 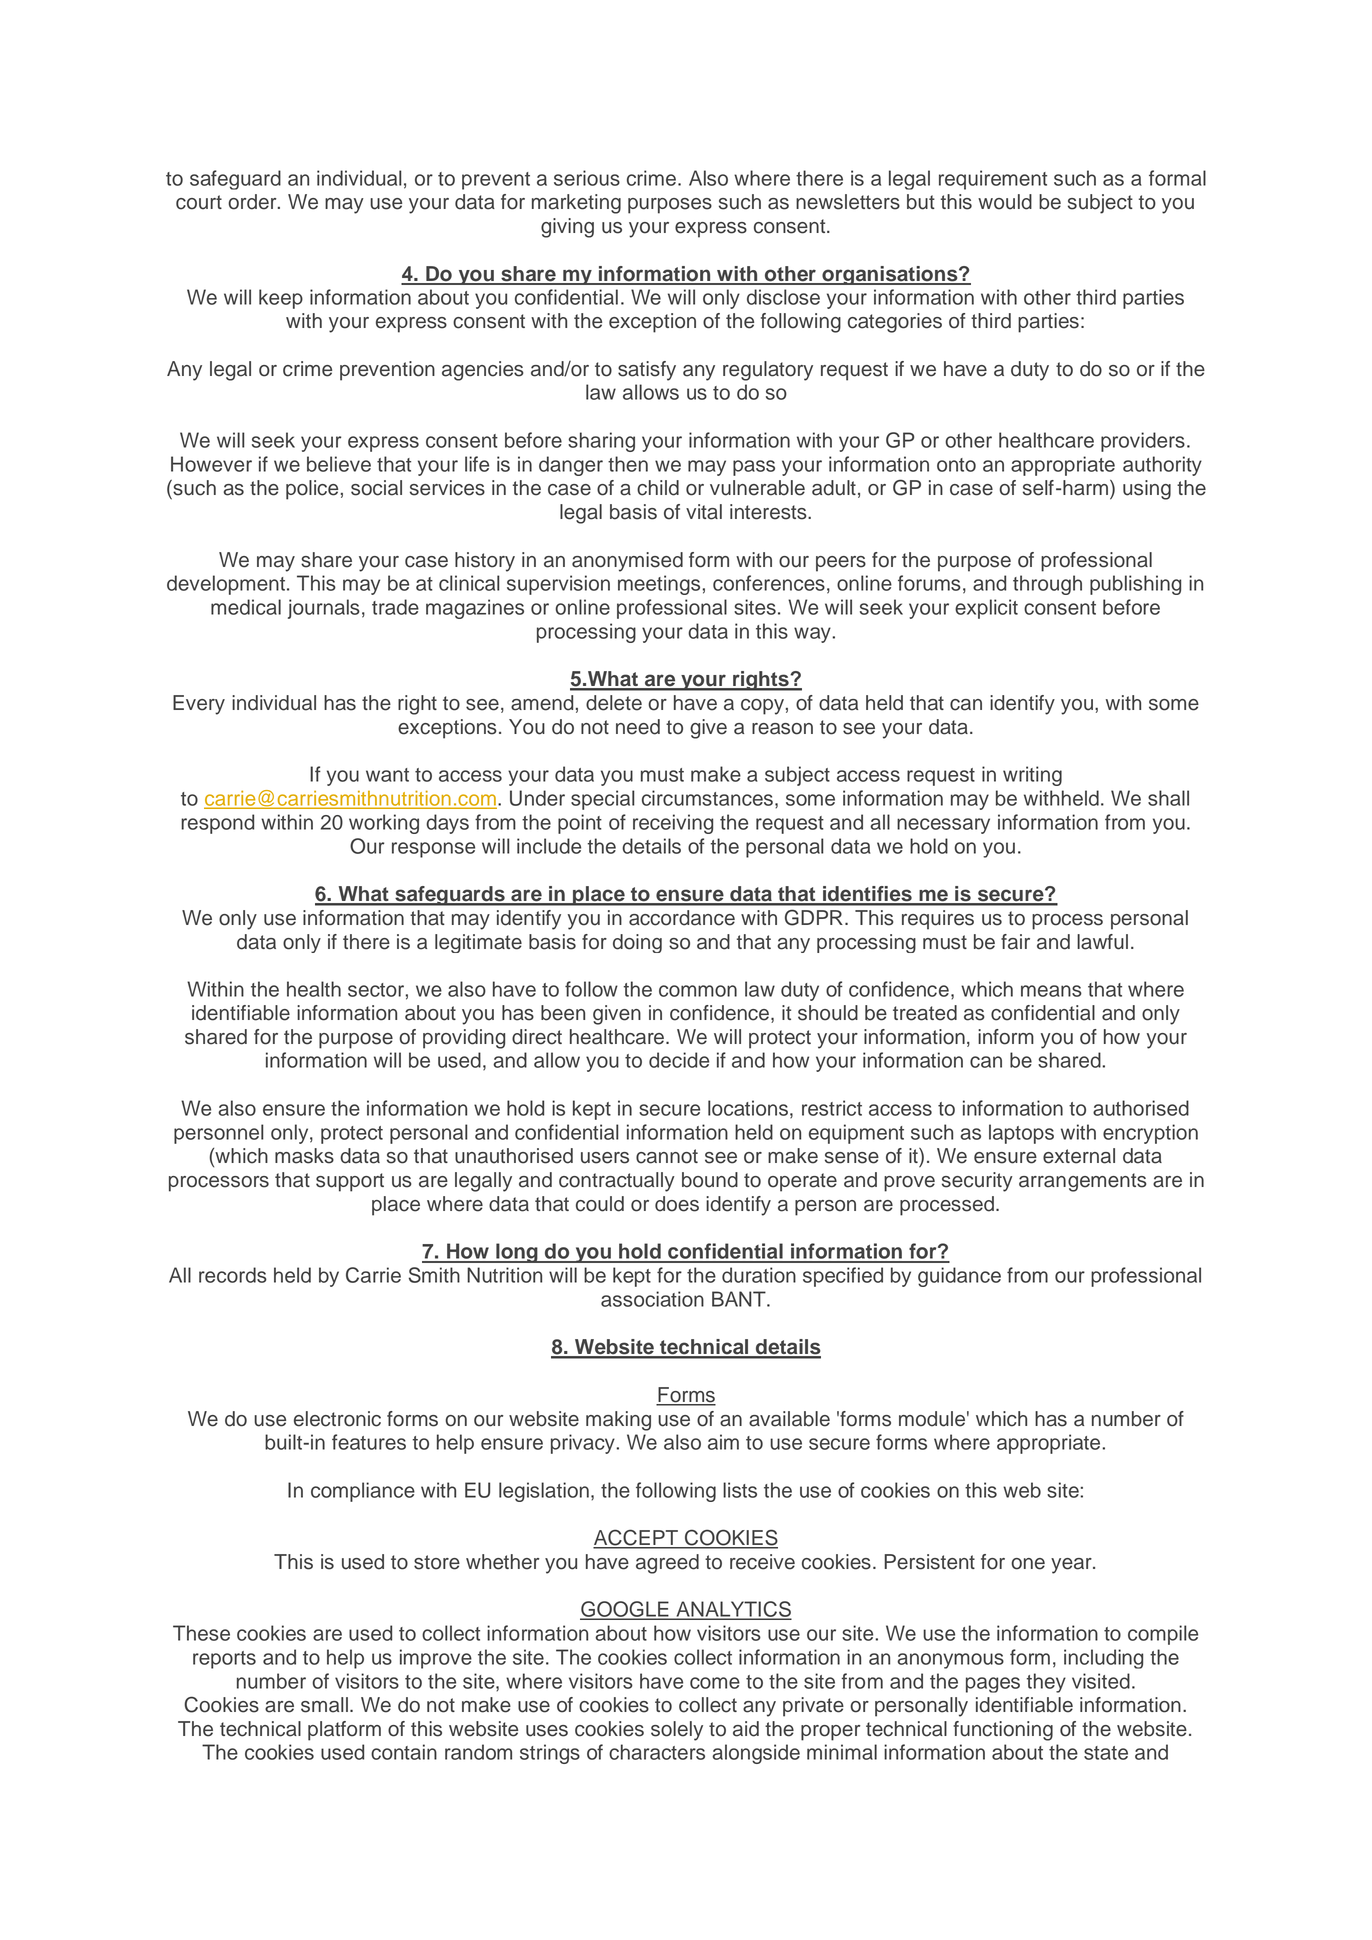 I want to click on small, so click(x=324, y=1705).
